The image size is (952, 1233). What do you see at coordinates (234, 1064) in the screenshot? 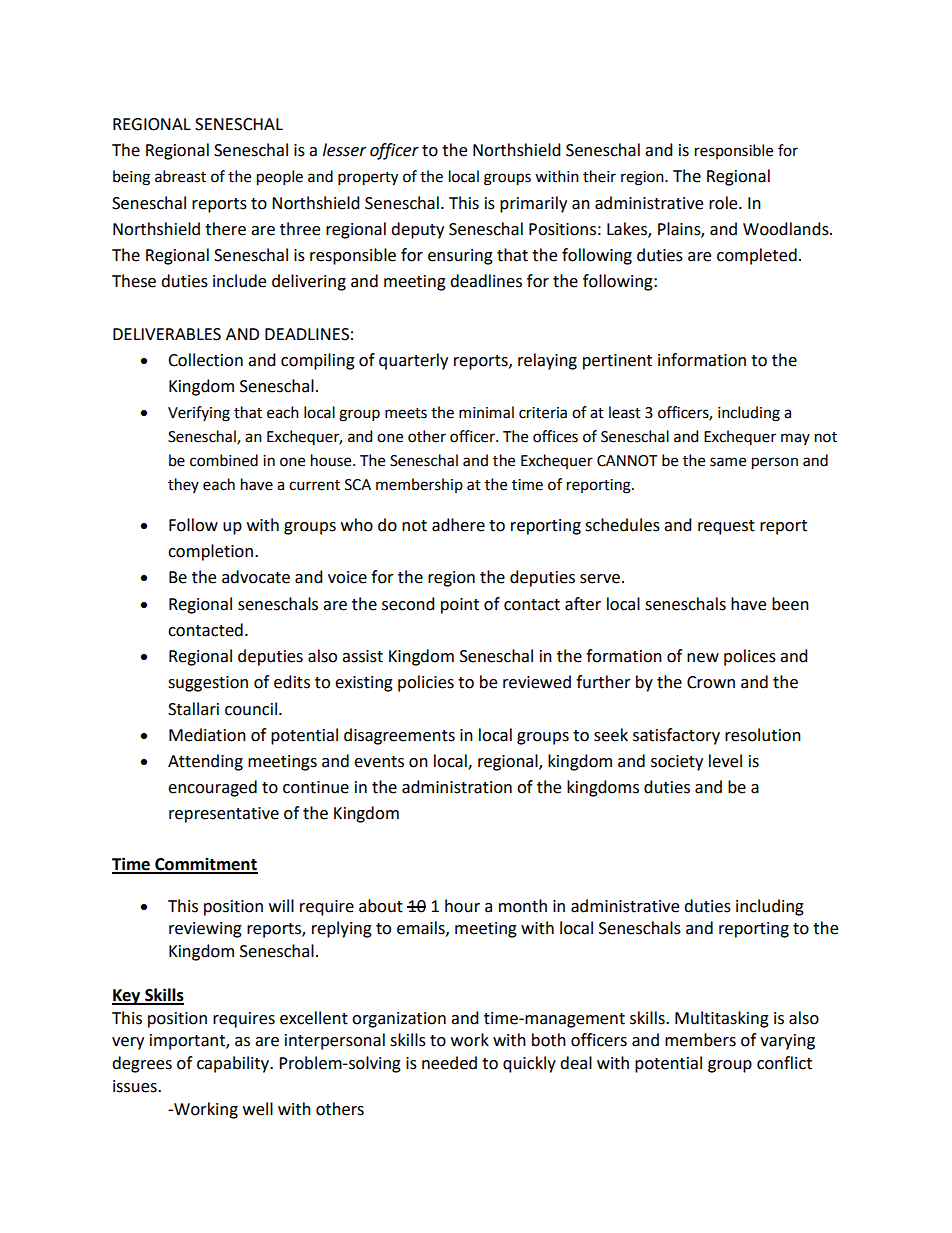
I see `capability` at bounding box center [234, 1064].
